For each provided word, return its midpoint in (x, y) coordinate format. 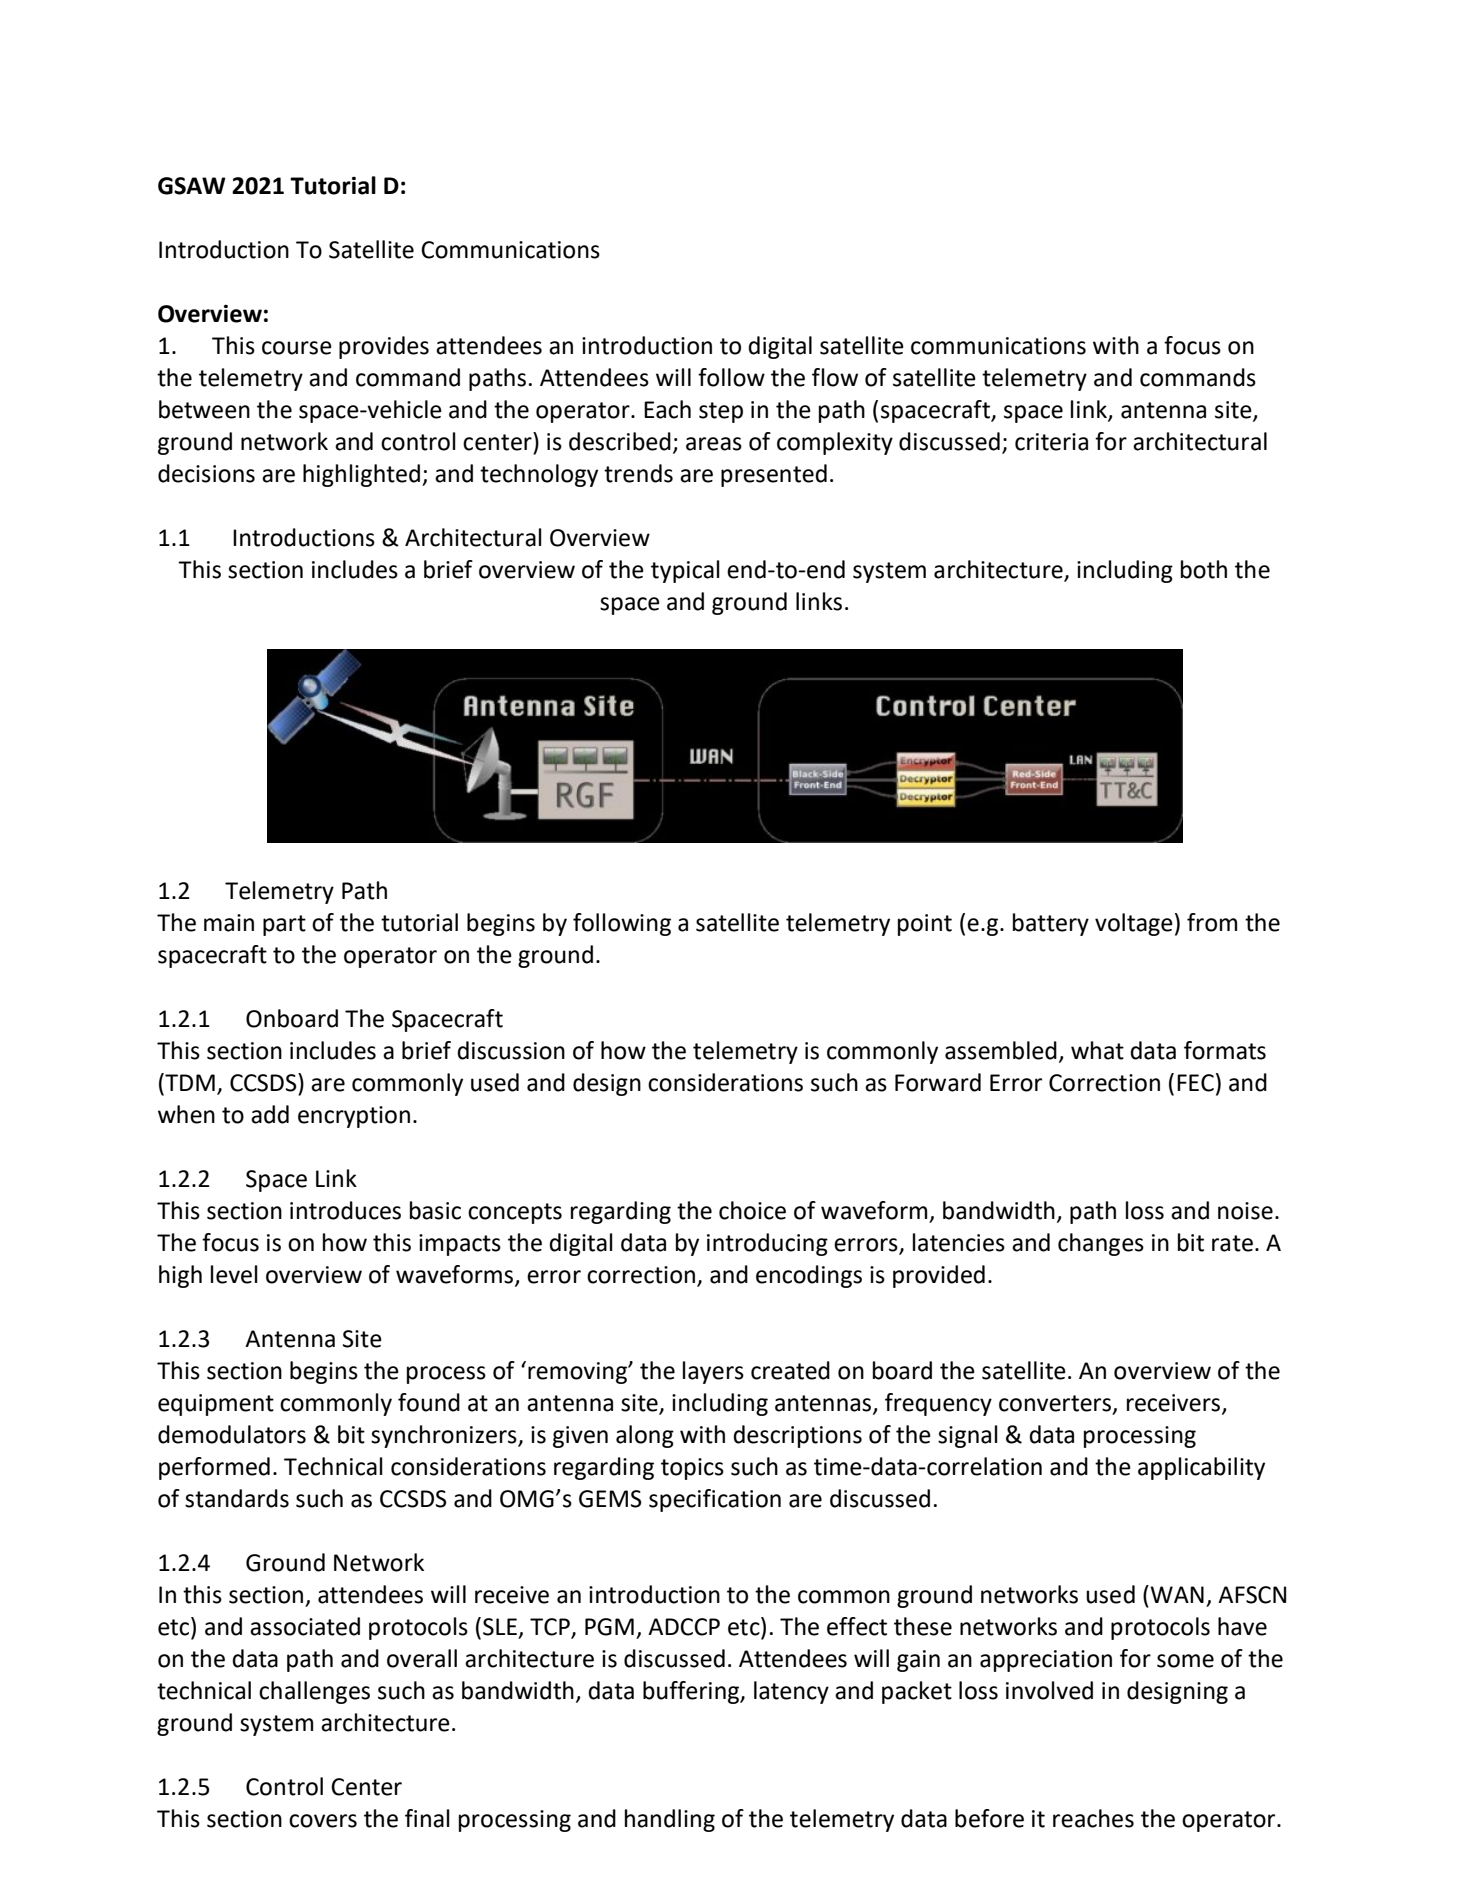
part (284, 925)
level (234, 1274)
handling (670, 1820)
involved (1049, 1690)
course (297, 348)
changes (1101, 1244)
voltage (1134, 924)
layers (713, 1372)
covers (323, 1821)
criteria (1051, 442)
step (721, 412)
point (925, 925)
